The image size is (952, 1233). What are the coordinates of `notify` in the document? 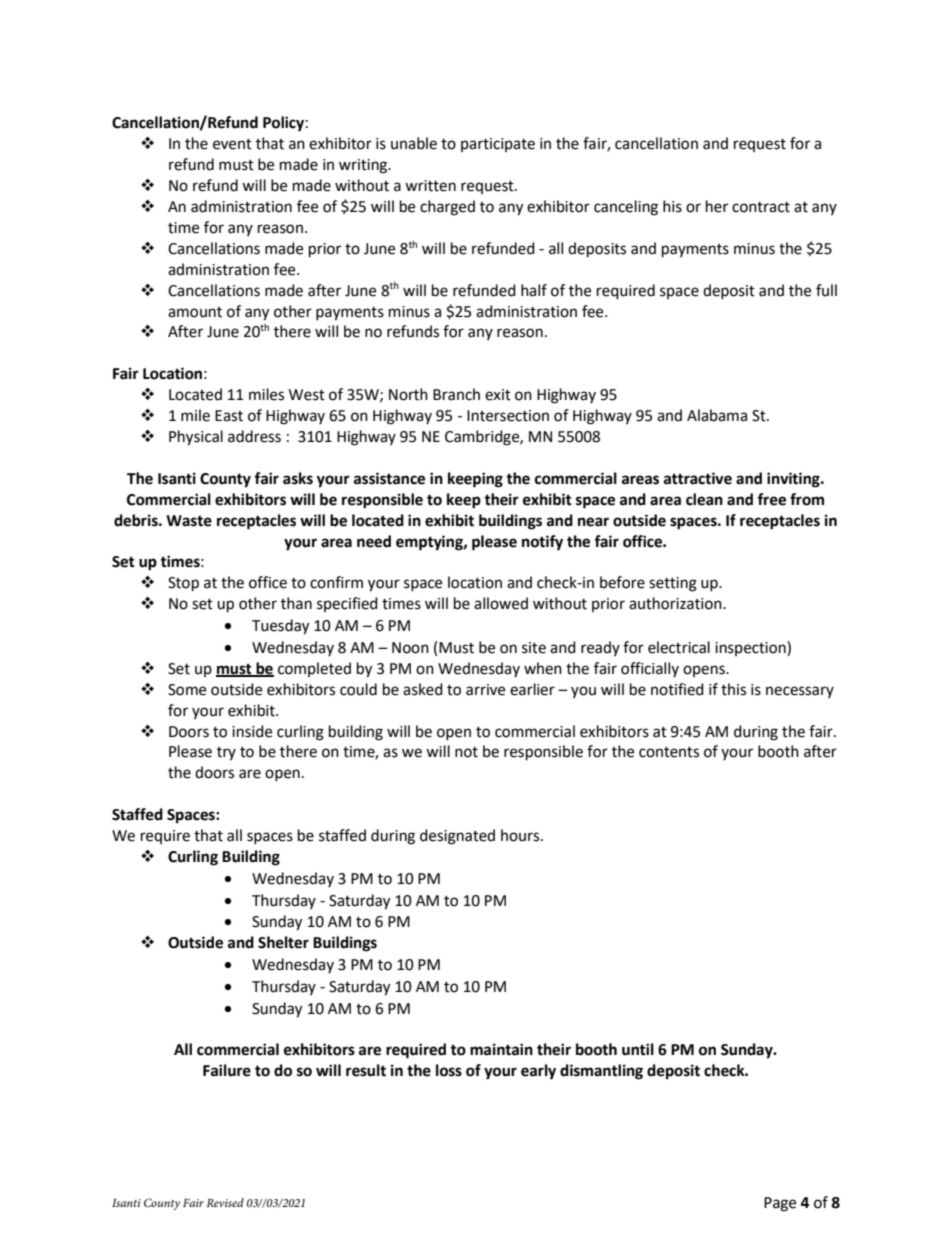 It's located at (542, 543).
